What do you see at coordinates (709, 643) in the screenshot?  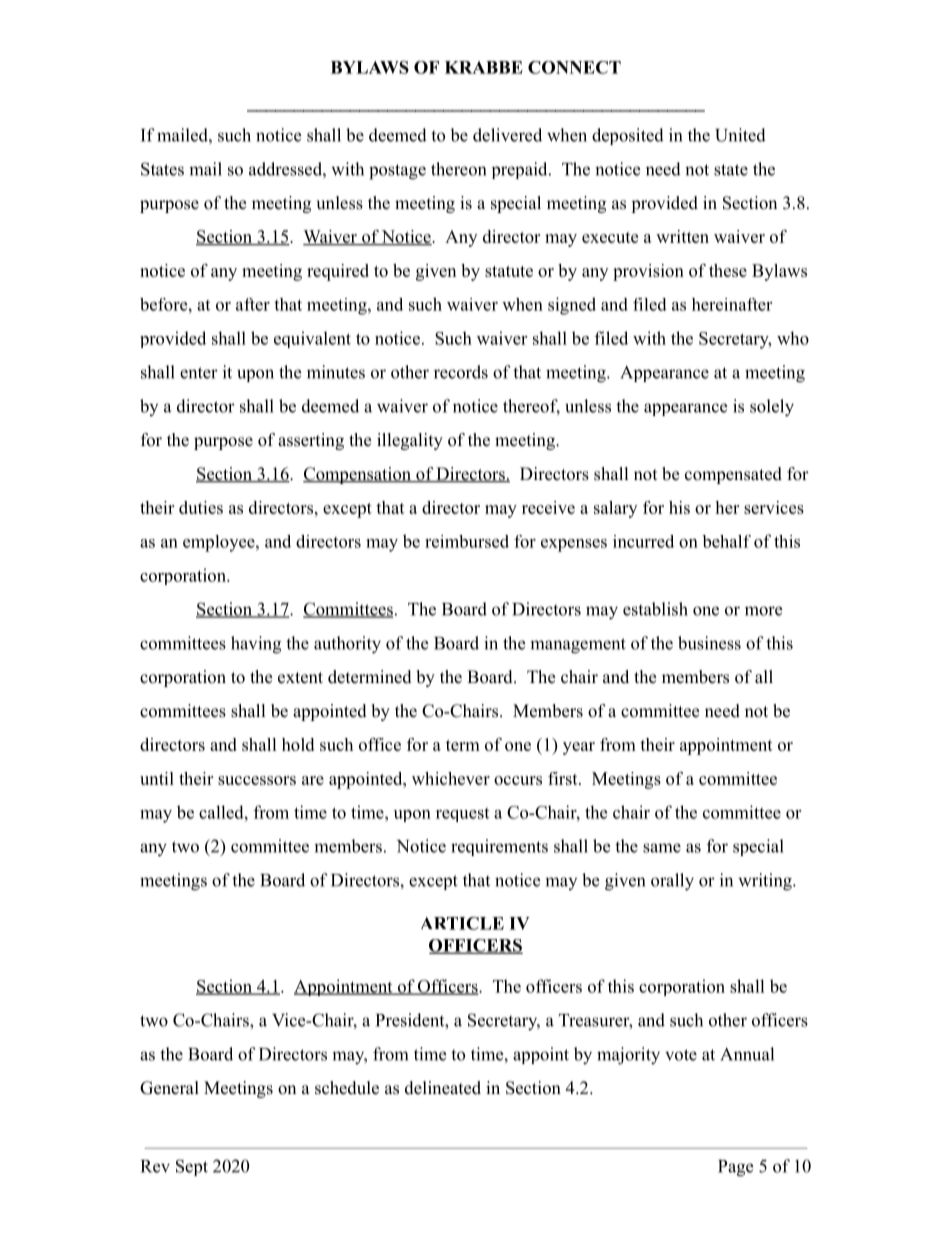 I see `business` at bounding box center [709, 643].
